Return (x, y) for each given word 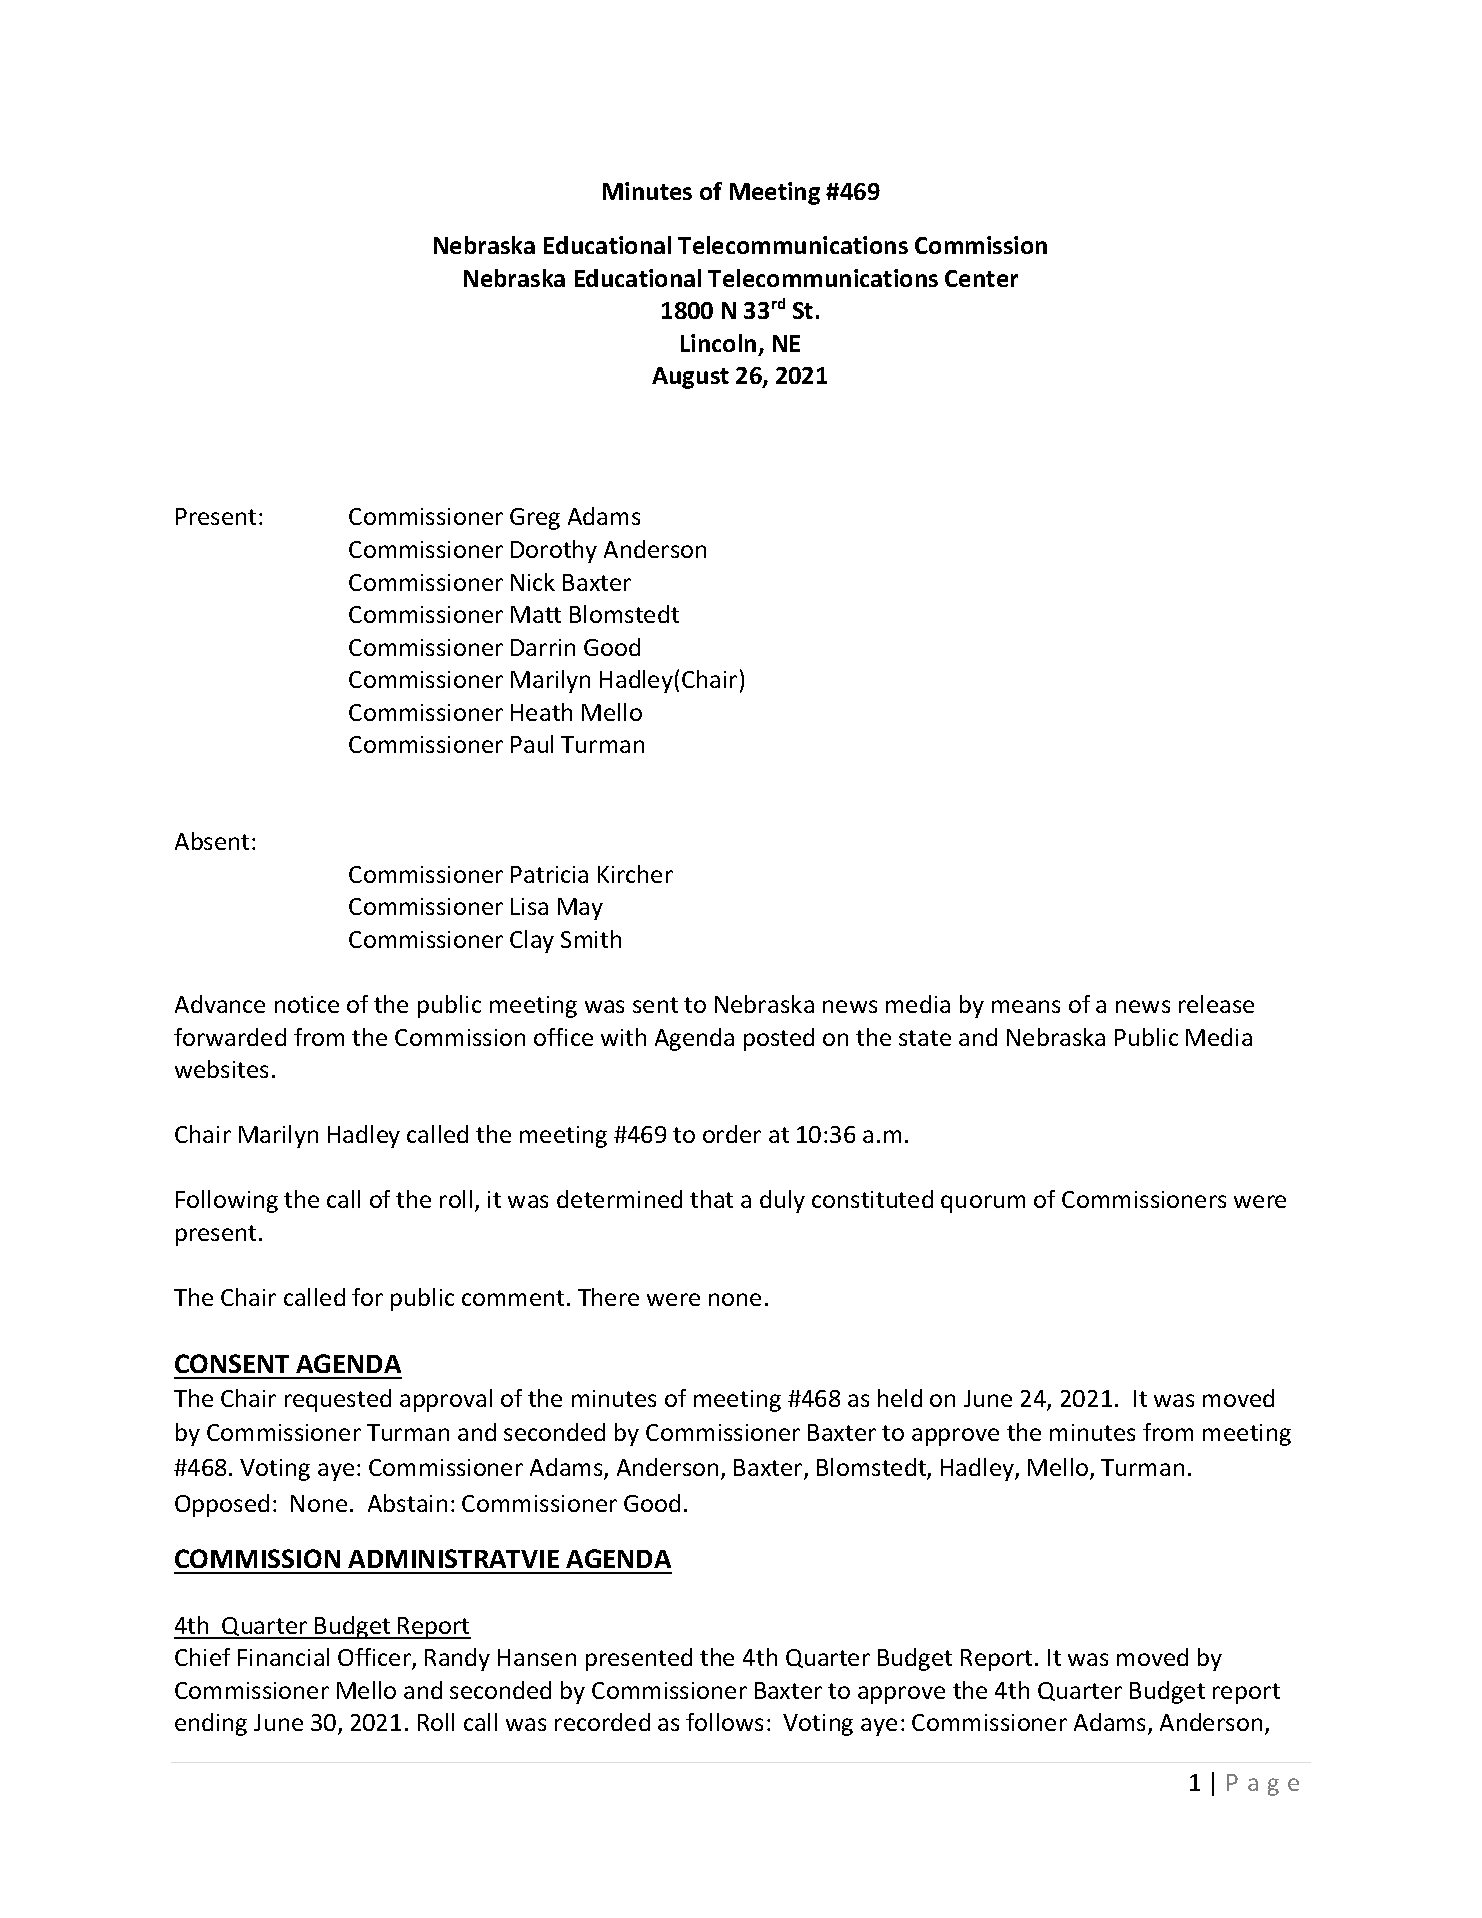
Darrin (543, 647)
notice (307, 1004)
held (900, 1398)
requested (338, 1400)
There (608, 1297)
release (1216, 1004)
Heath (541, 712)
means (1026, 1006)
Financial (283, 1657)
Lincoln (718, 343)
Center (981, 278)
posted (779, 1039)
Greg (535, 519)
